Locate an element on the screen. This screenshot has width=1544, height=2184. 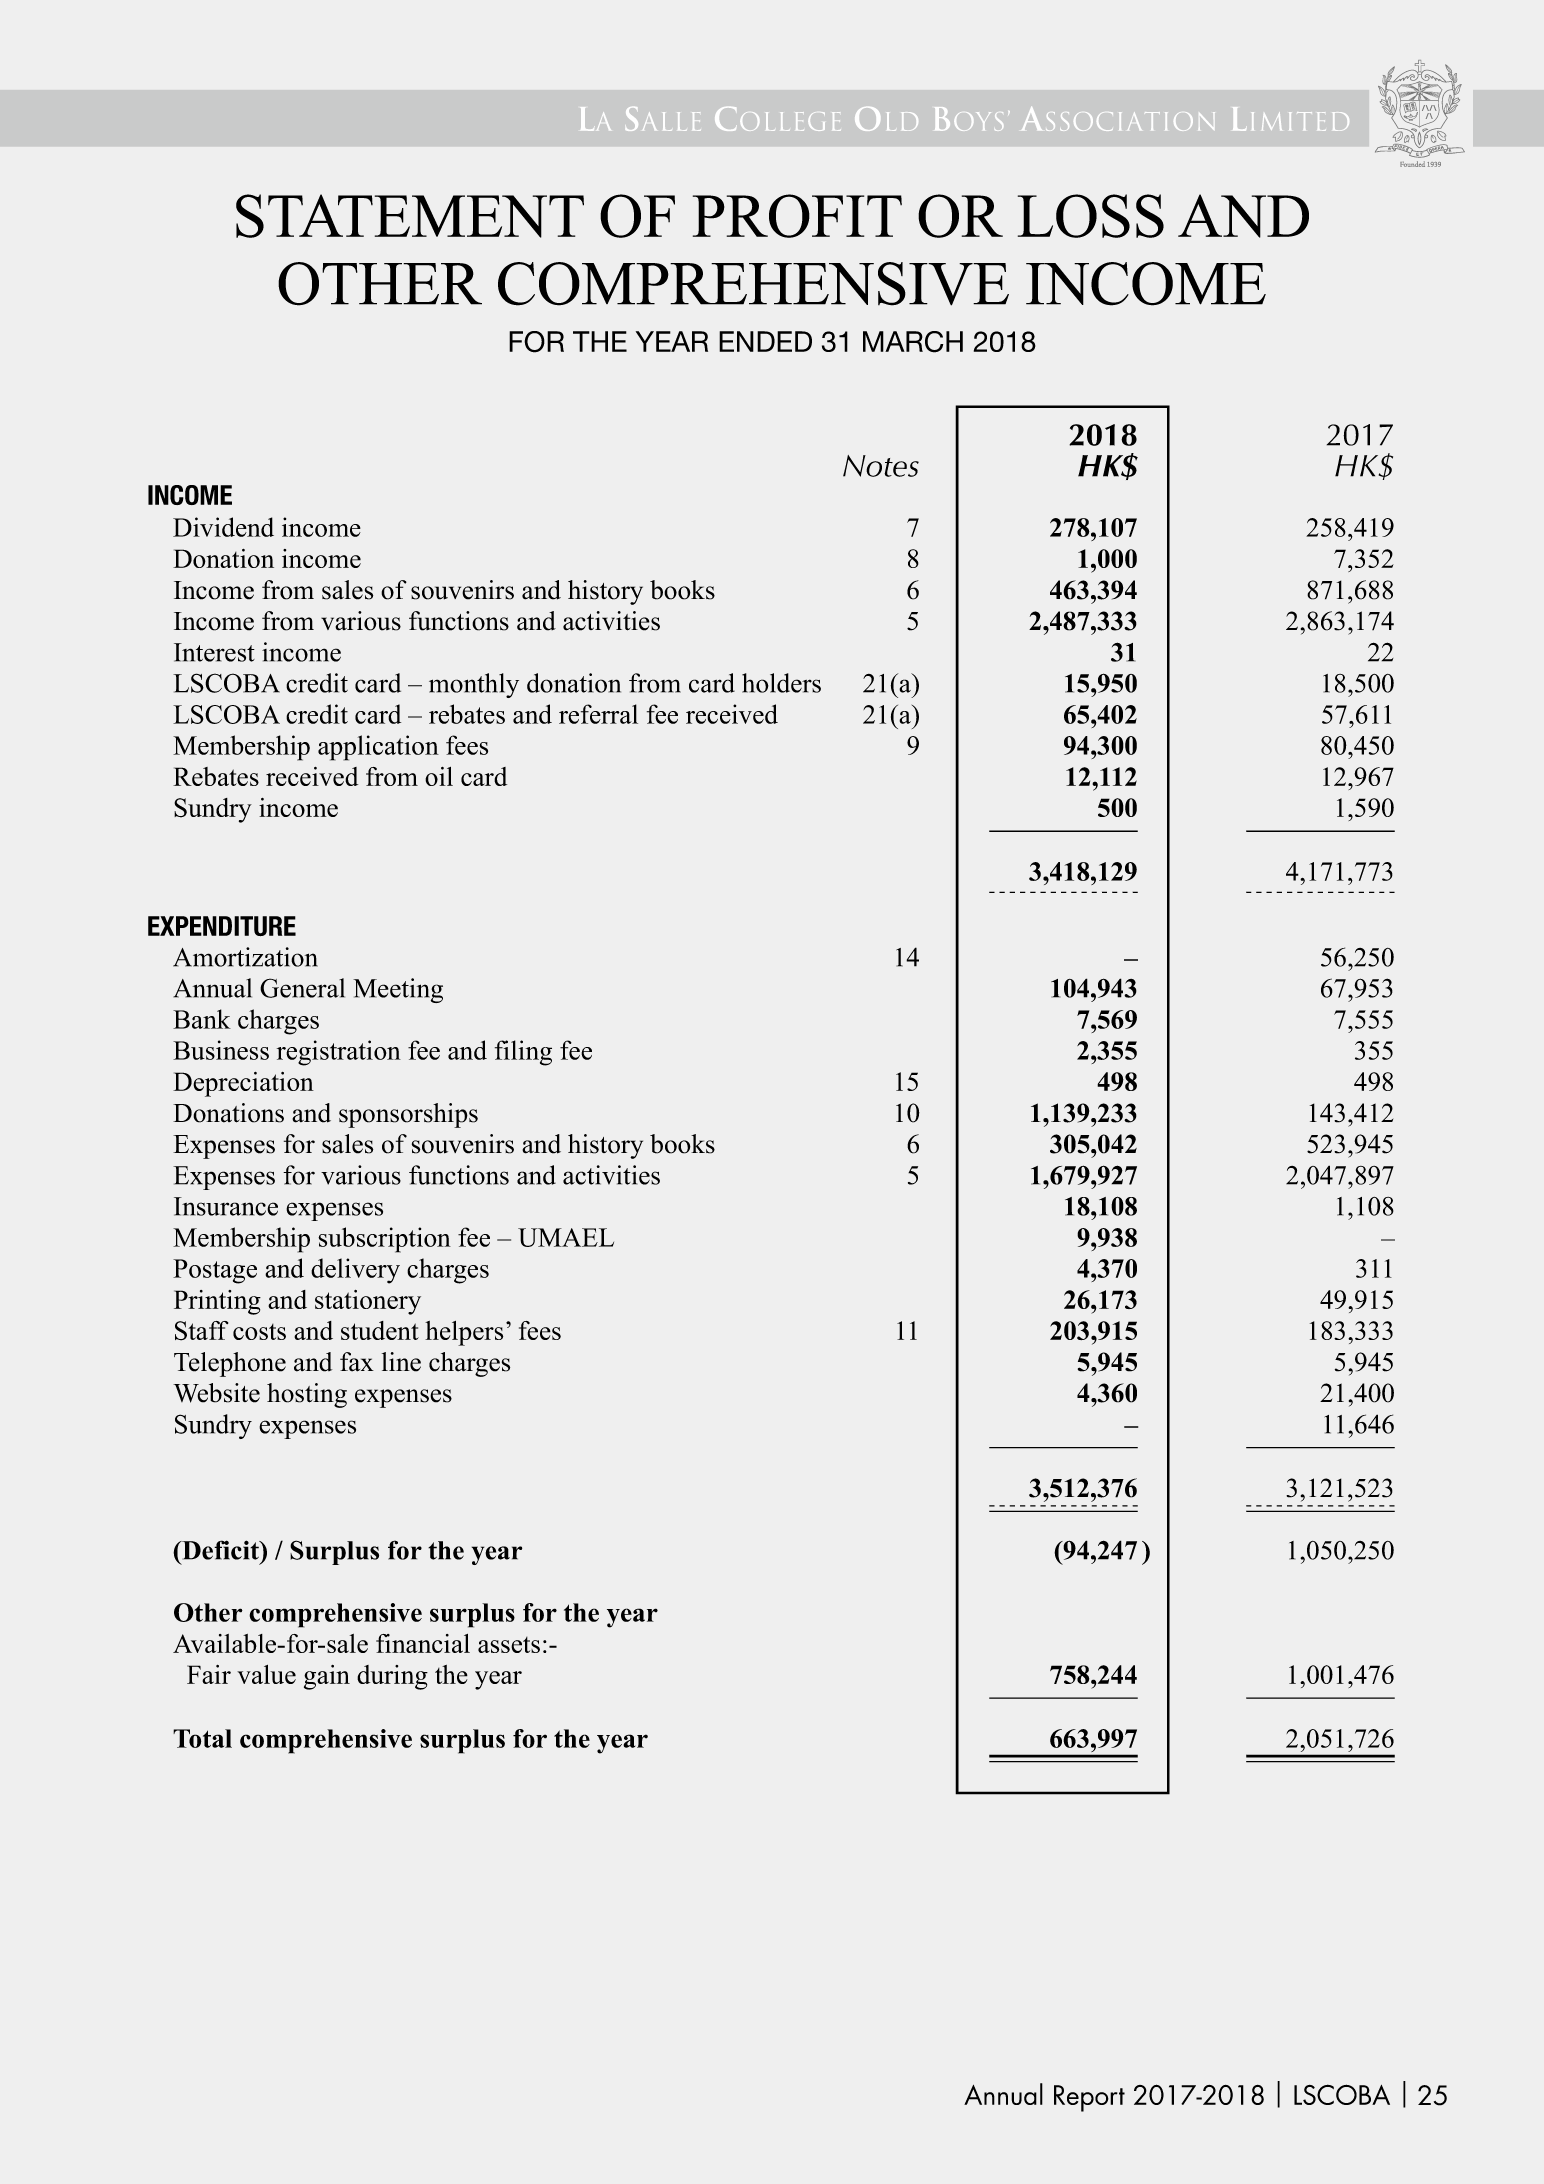
Total is located at coordinates (202, 1738).
